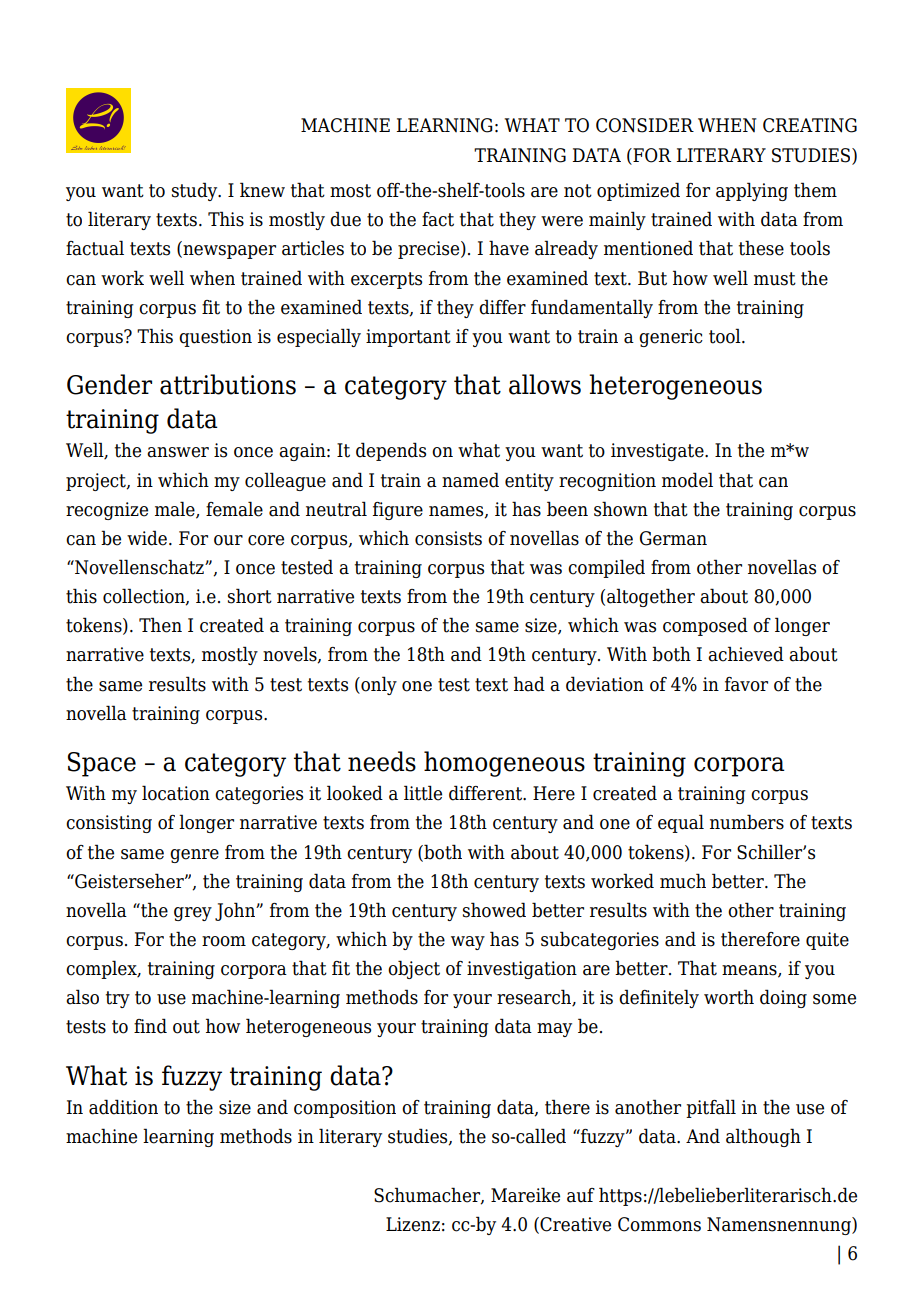 The width and height of the image is (924, 1308). I want to click on important, so click(408, 338).
